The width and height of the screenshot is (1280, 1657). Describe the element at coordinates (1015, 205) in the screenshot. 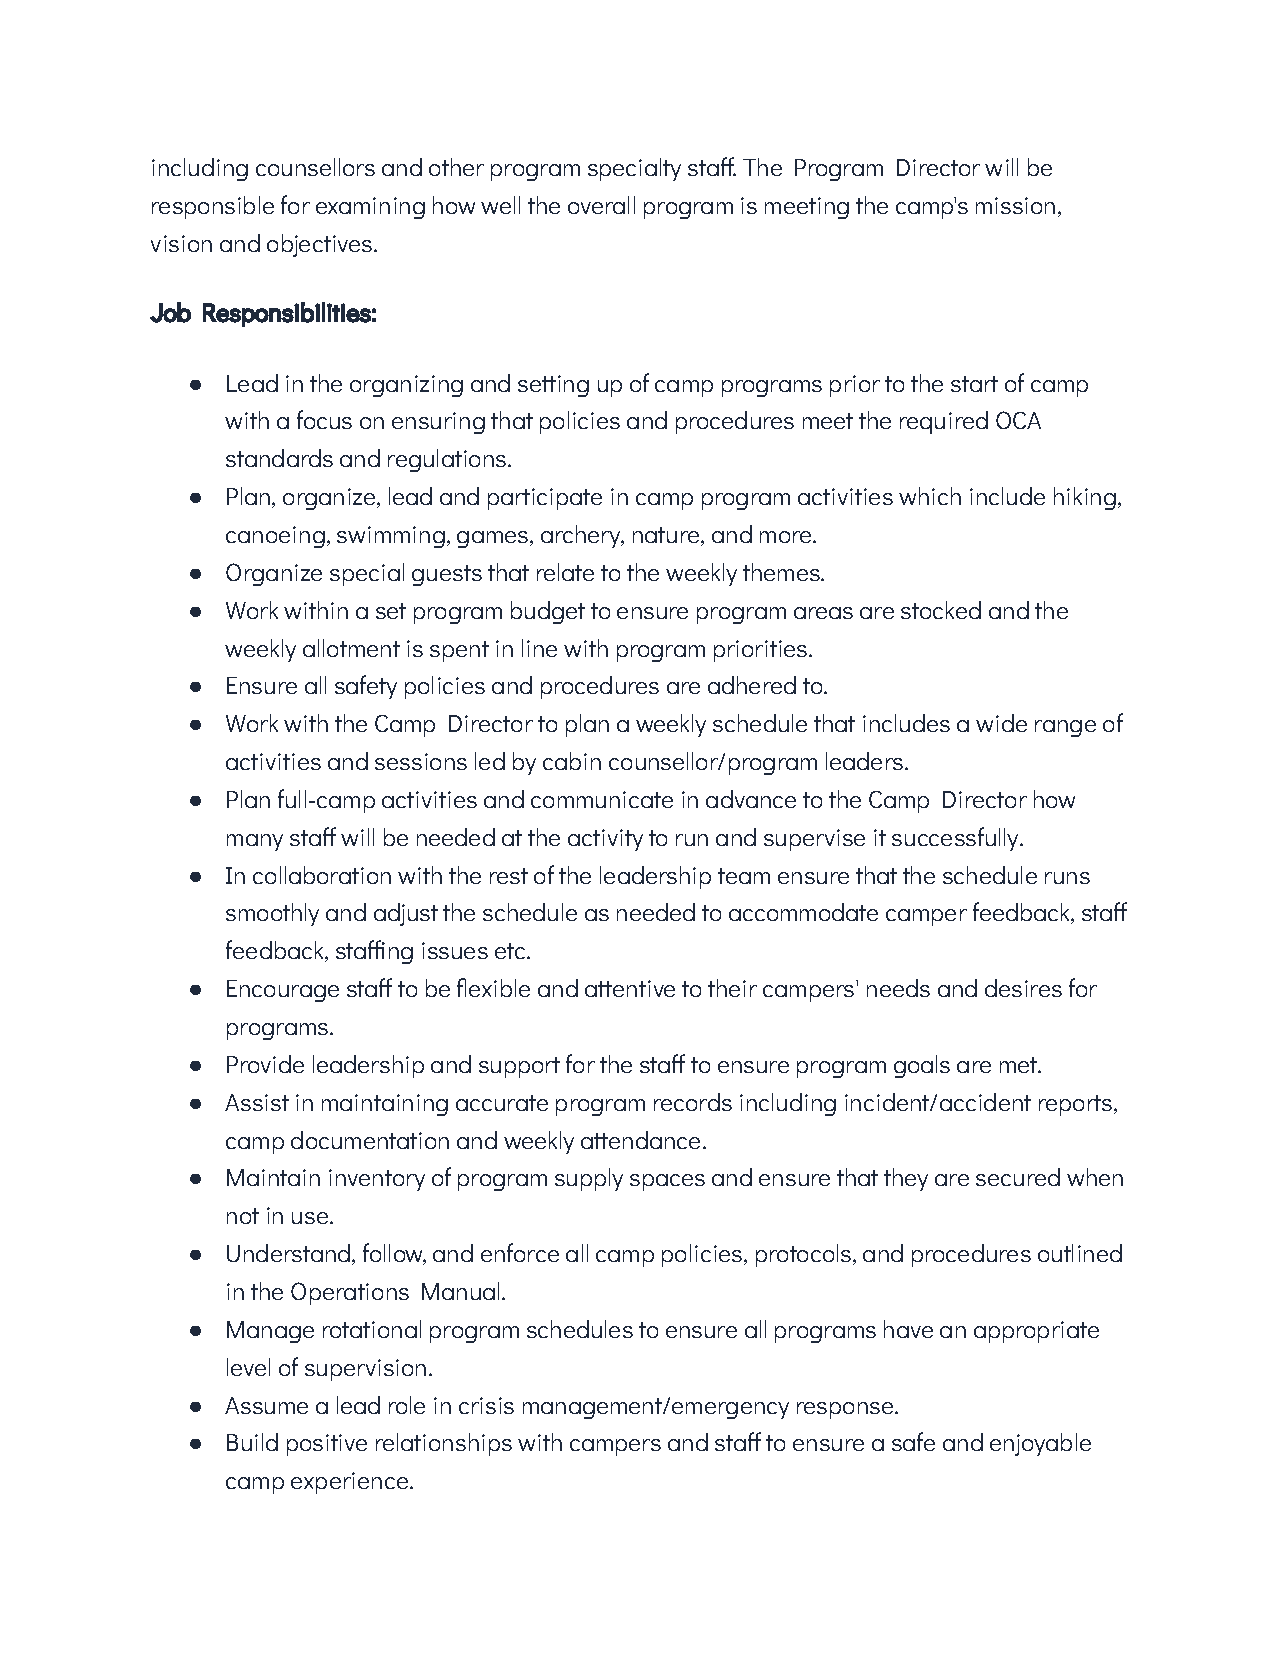

I see `mission` at that location.
